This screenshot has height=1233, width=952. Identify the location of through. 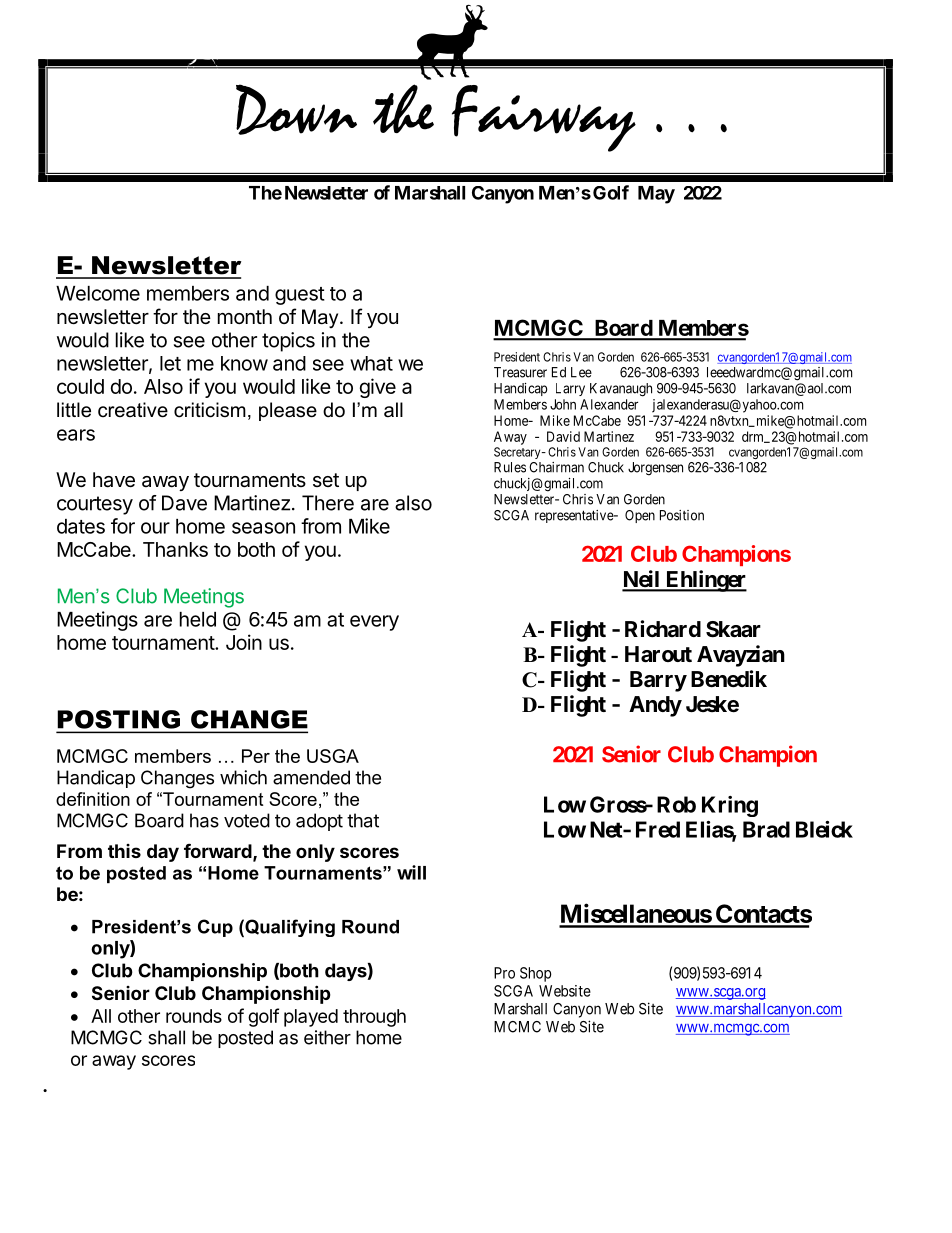
(374, 1018).
